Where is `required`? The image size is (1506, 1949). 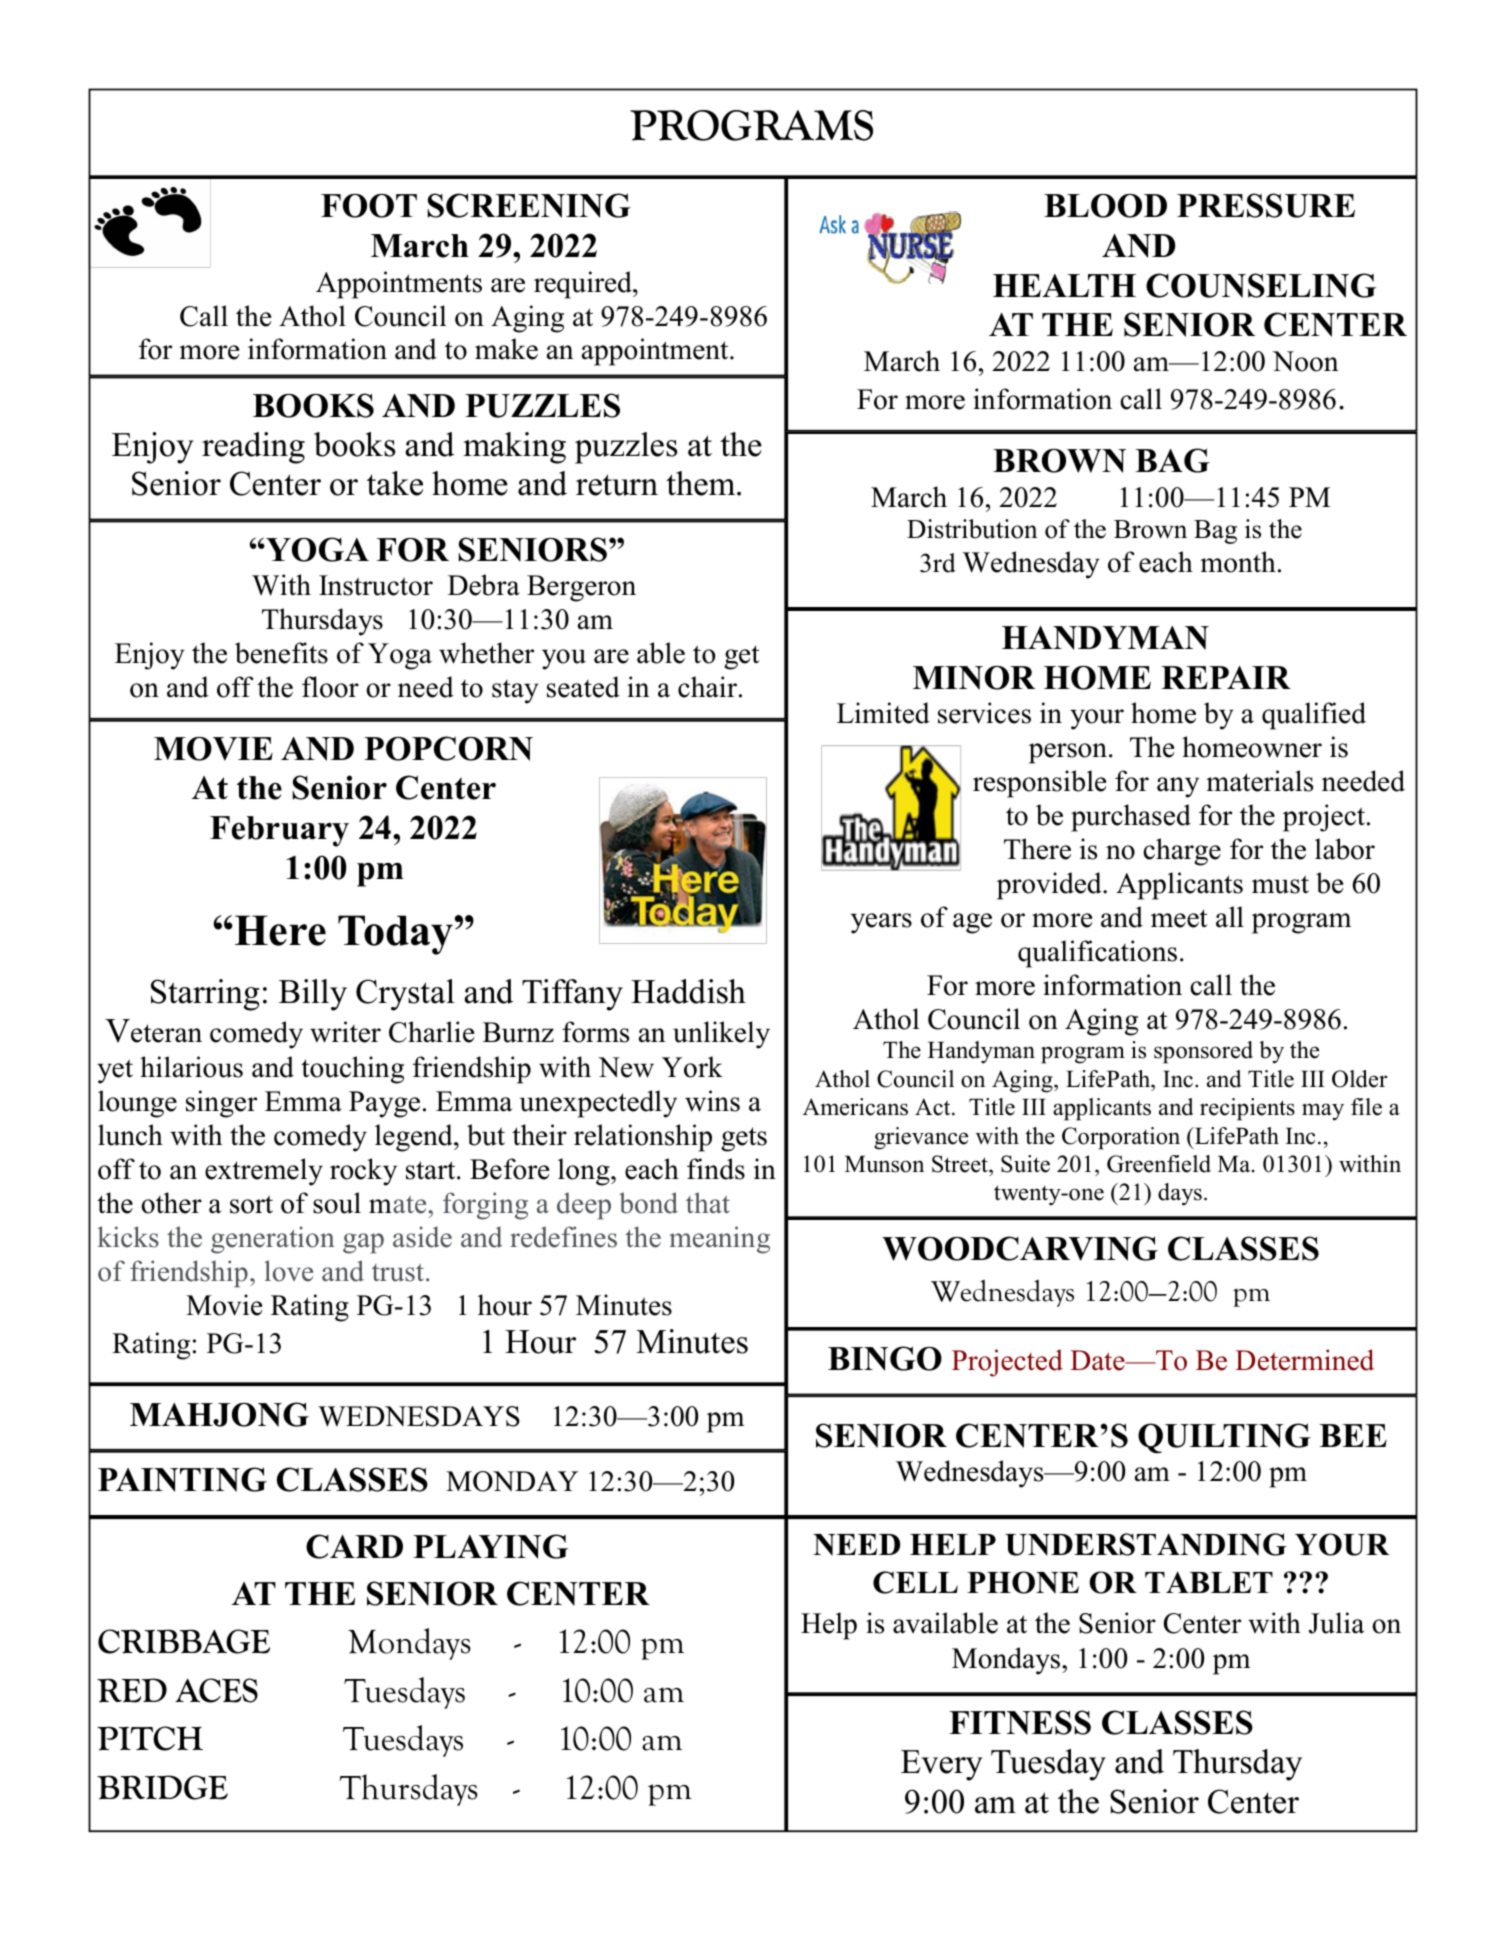 required is located at coordinates (584, 285).
